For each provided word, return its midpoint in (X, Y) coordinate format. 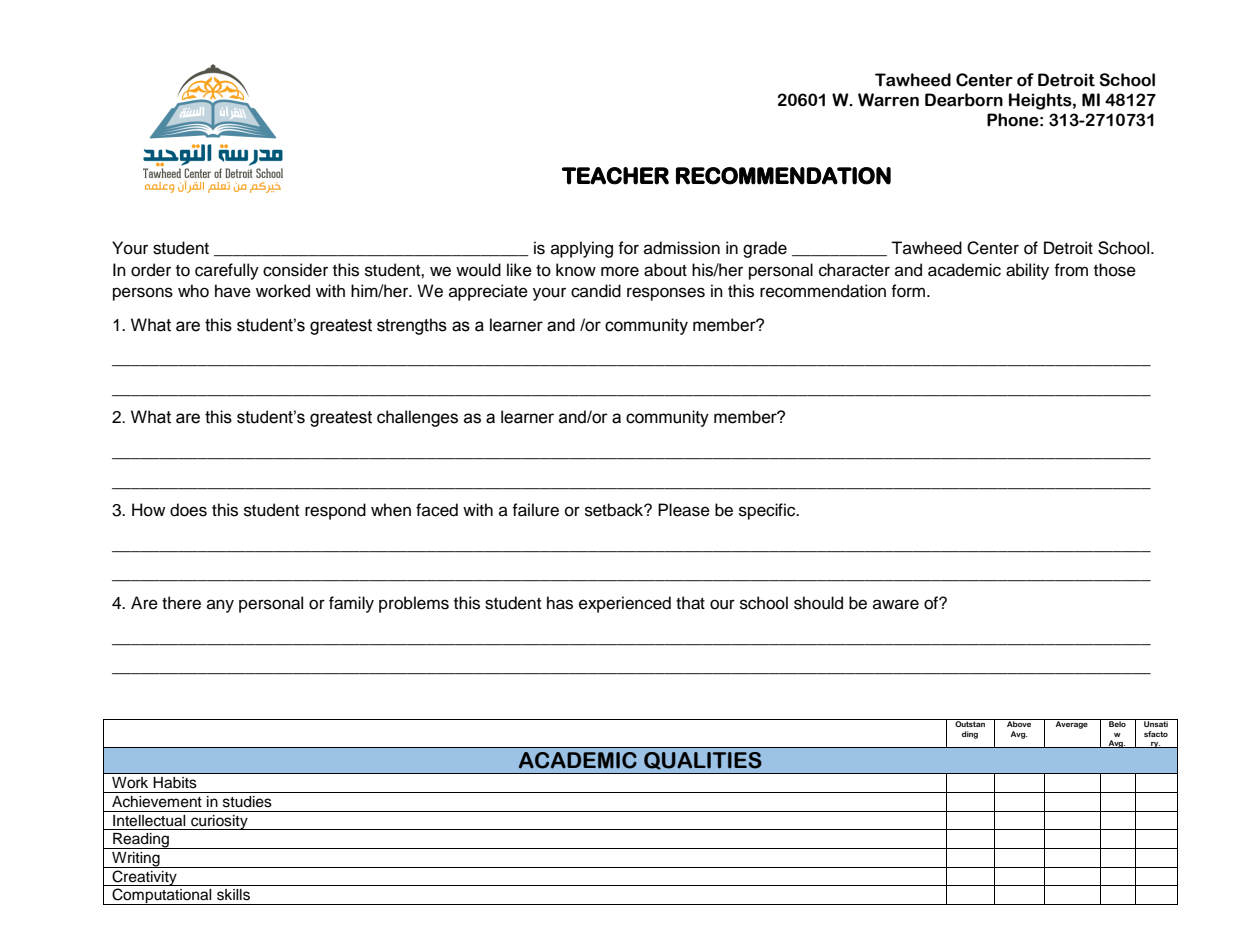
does (188, 510)
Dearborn (964, 100)
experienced (625, 604)
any (220, 606)
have (233, 291)
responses (666, 294)
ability (1027, 271)
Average (1072, 724)
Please (684, 510)
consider (295, 270)
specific (768, 511)
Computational (162, 896)
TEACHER (615, 176)
